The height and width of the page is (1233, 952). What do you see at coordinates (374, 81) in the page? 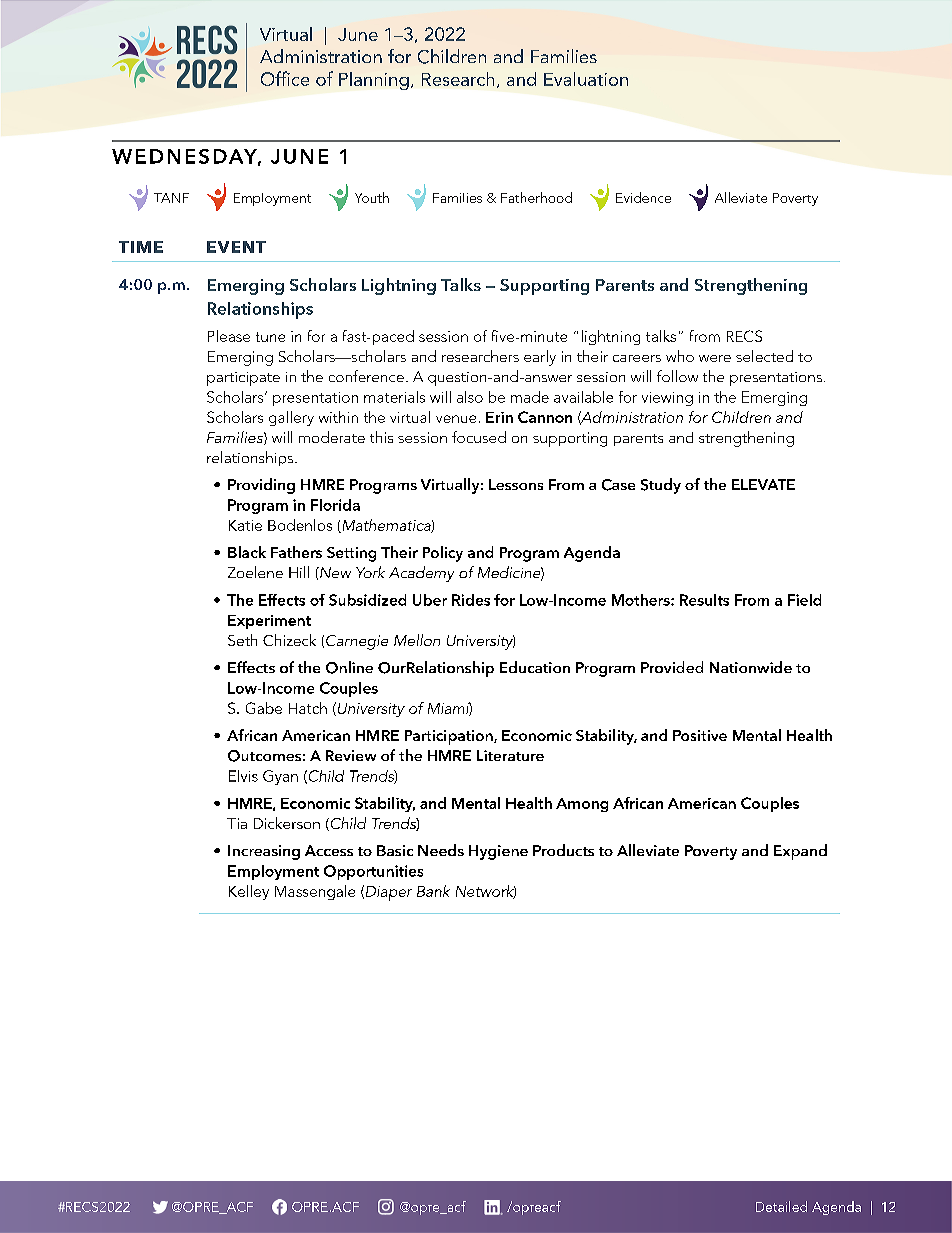
I see `Planning` at bounding box center [374, 81].
